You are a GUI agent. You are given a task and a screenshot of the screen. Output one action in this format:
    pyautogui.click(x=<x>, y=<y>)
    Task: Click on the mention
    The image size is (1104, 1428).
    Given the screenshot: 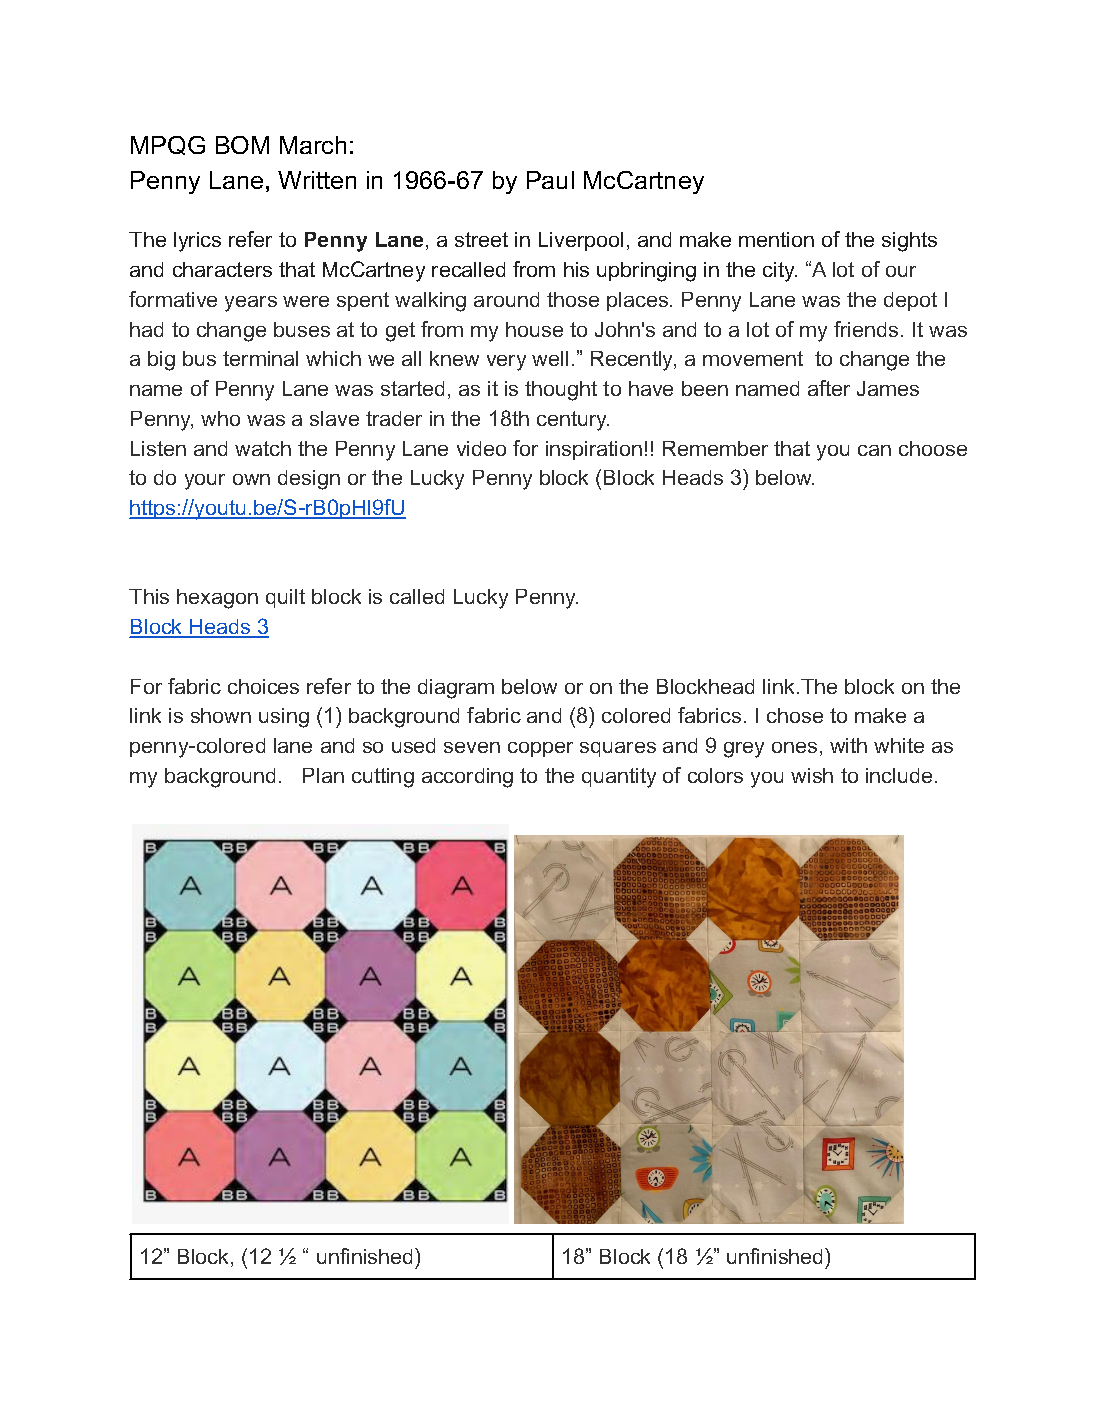 What is the action you would take?
    pyautogui.click(x=776, y=239)
